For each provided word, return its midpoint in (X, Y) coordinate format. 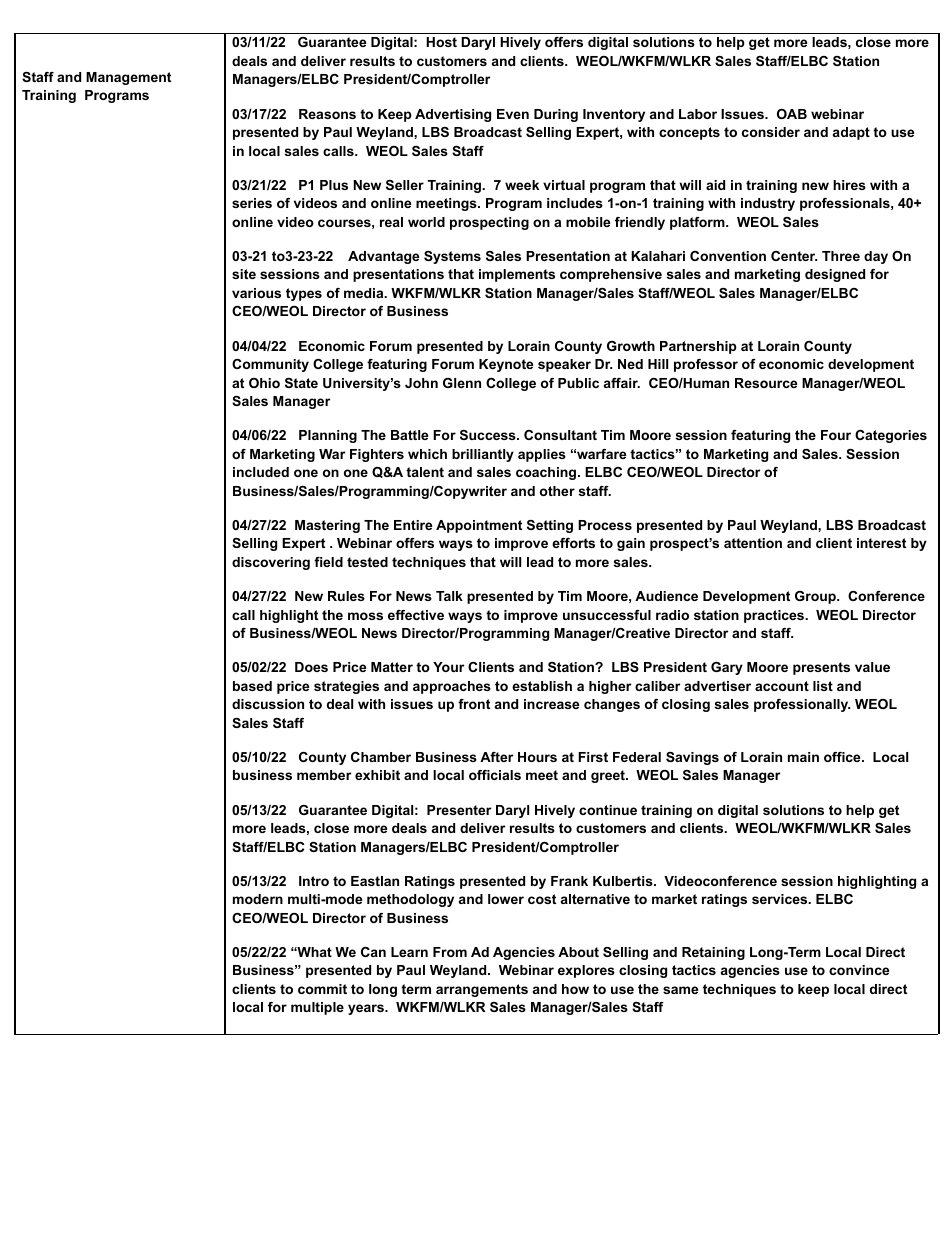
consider (771, 132)
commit (322, 989)
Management (128, 78)
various (256, 293)
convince (859, 970)
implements (517, 275)
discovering (271, 563)
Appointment (479, 526)
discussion (268, 704)
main (803, 757)
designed (835, 275)
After (496, 757)
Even (513, 114)
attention (753, 543)
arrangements (482, 990)
